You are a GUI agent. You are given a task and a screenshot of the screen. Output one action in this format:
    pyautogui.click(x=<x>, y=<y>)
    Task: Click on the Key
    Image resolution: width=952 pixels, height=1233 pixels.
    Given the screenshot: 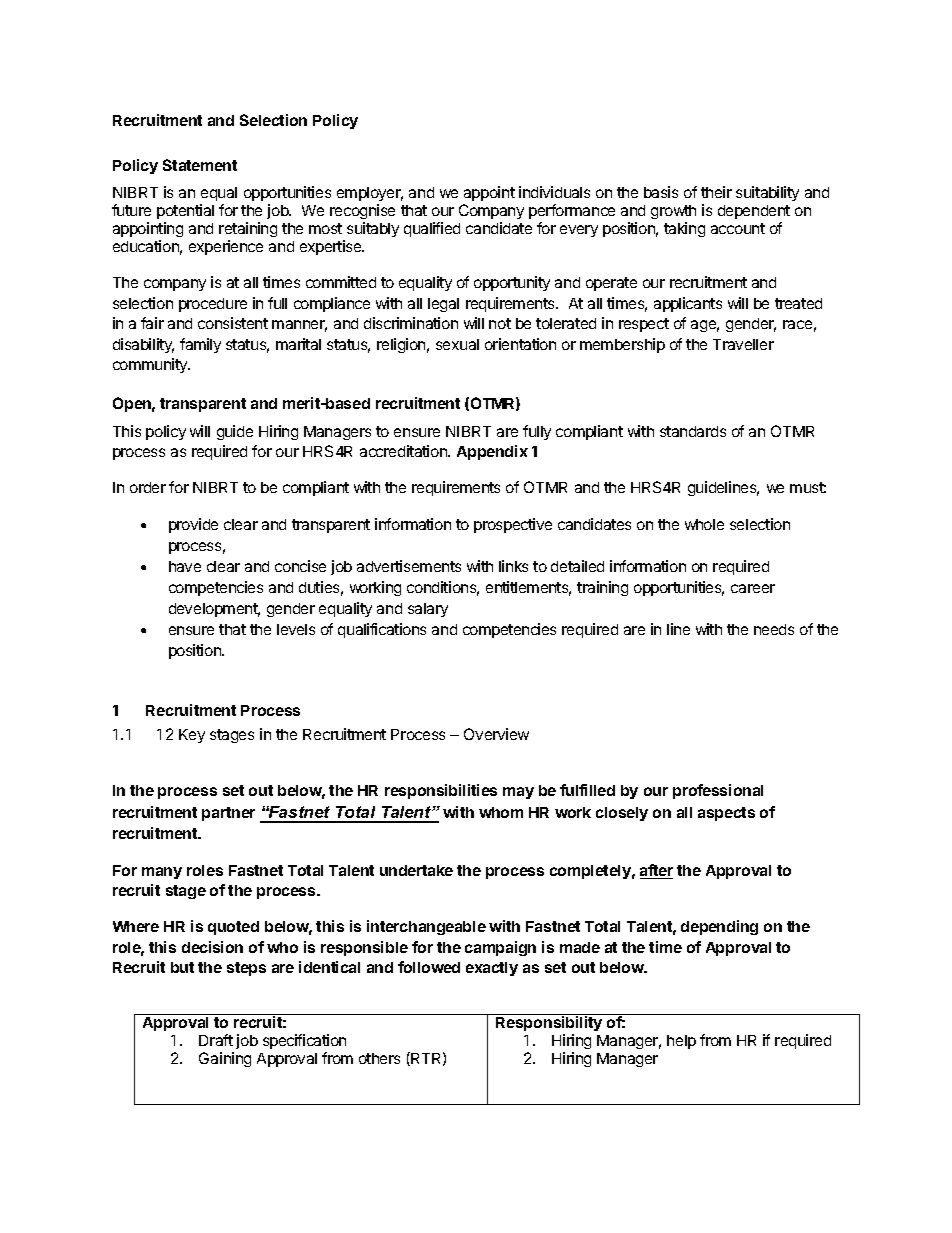 What is the action you would take?
    pyautogui.click(x=192, y=736)
